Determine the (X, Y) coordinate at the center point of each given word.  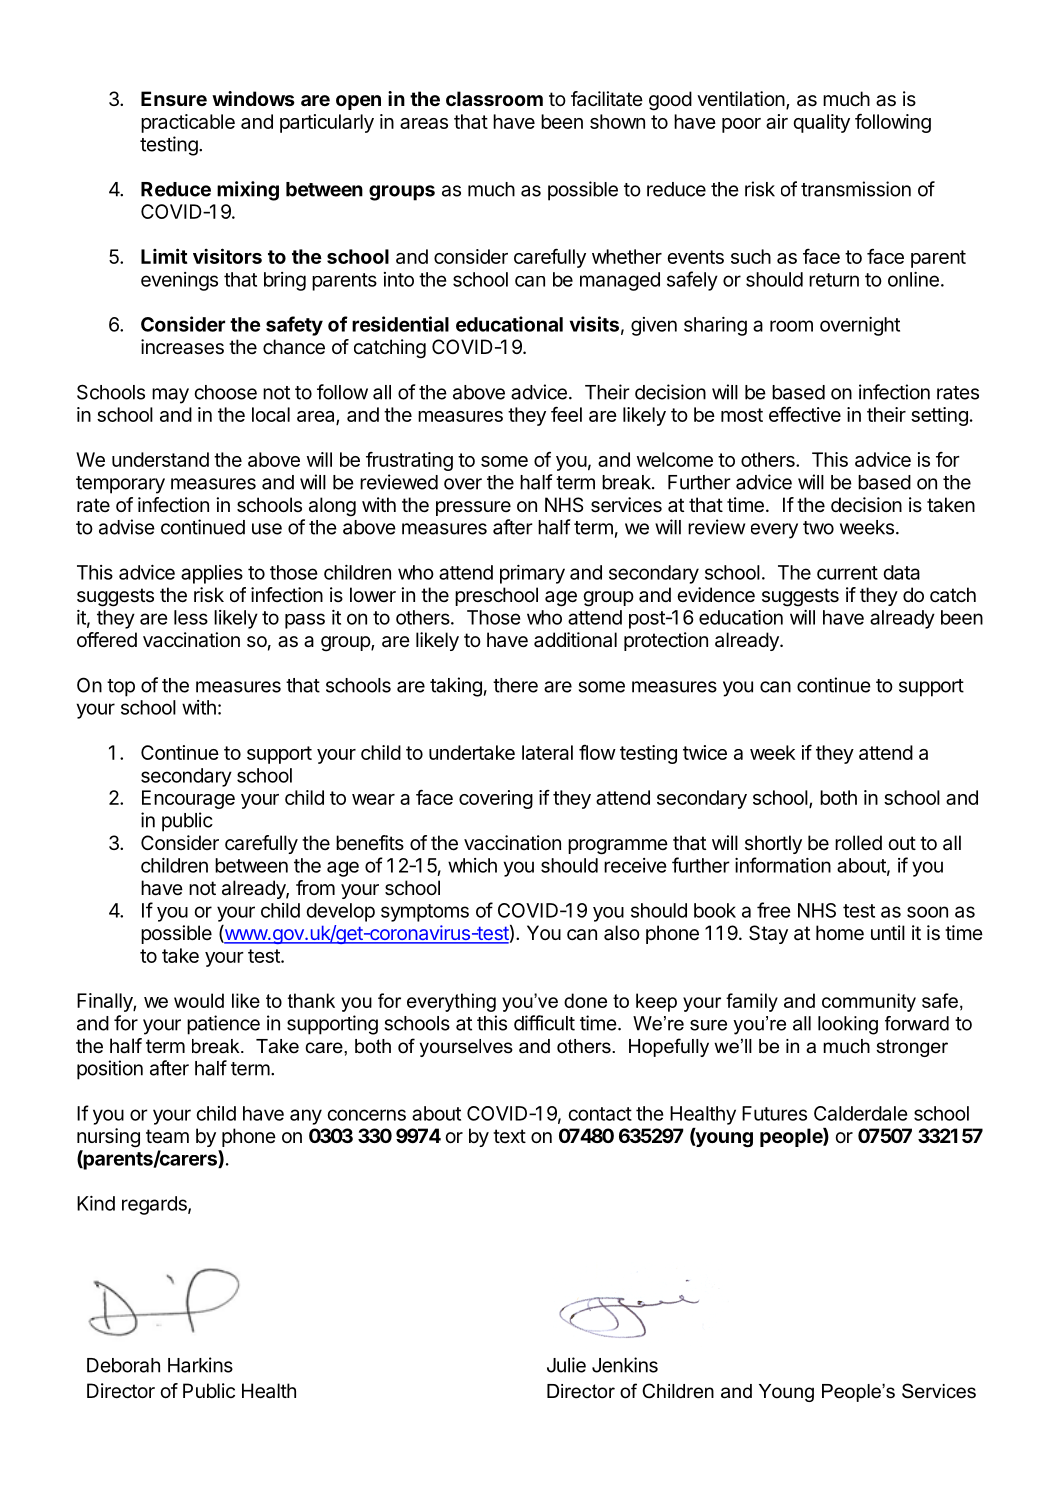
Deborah (123, 1365)
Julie (566, 1365)
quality (821, 123)
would (199, 1000)
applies (212, 574)
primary (532, 574)
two (818, 528)
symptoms (425, 913)
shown (617, 121)
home (840, 933)
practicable (188, 123)
